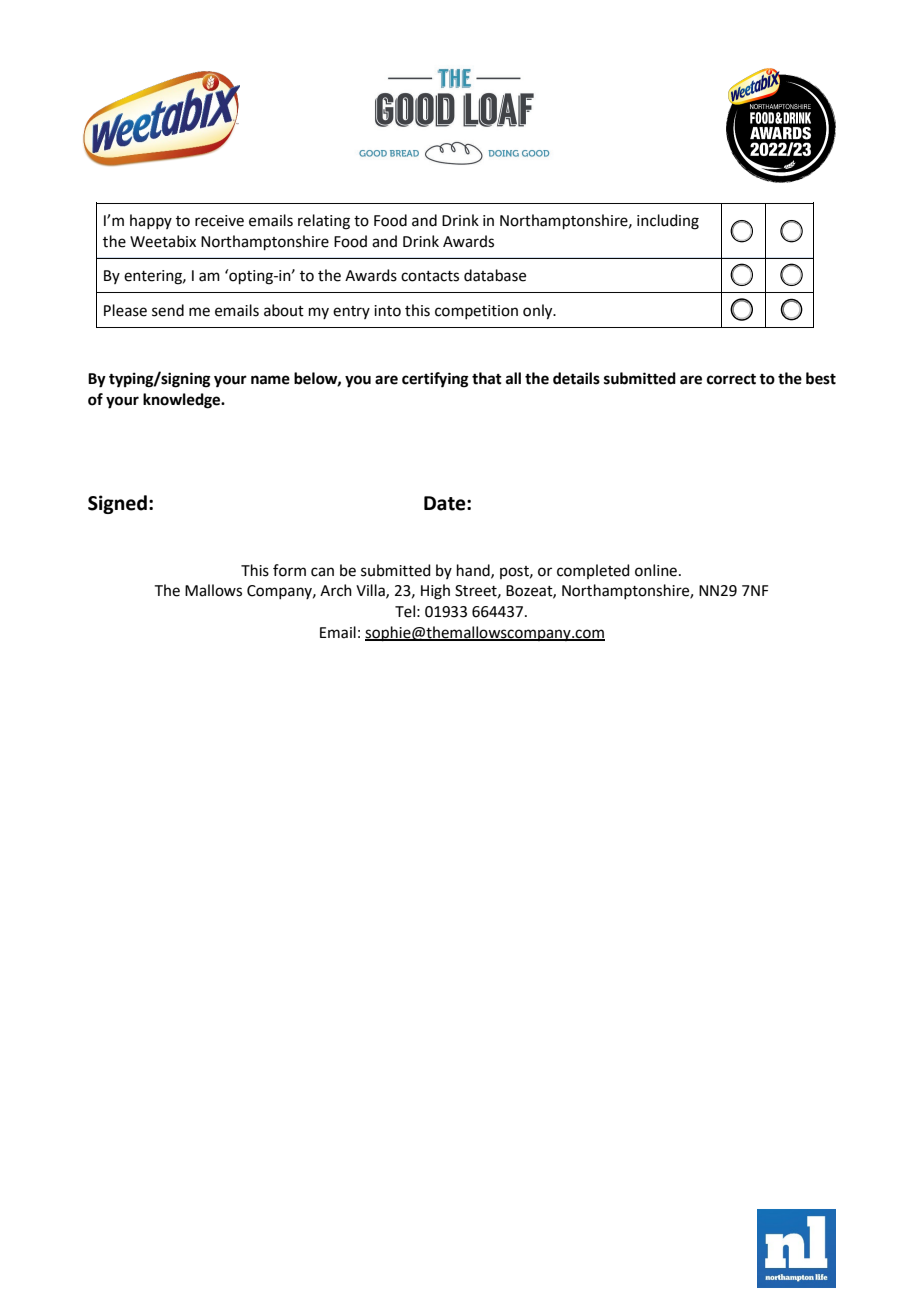  Describe the element at coordinates (539, 312) in the screenshot. I see `only` at that location.
